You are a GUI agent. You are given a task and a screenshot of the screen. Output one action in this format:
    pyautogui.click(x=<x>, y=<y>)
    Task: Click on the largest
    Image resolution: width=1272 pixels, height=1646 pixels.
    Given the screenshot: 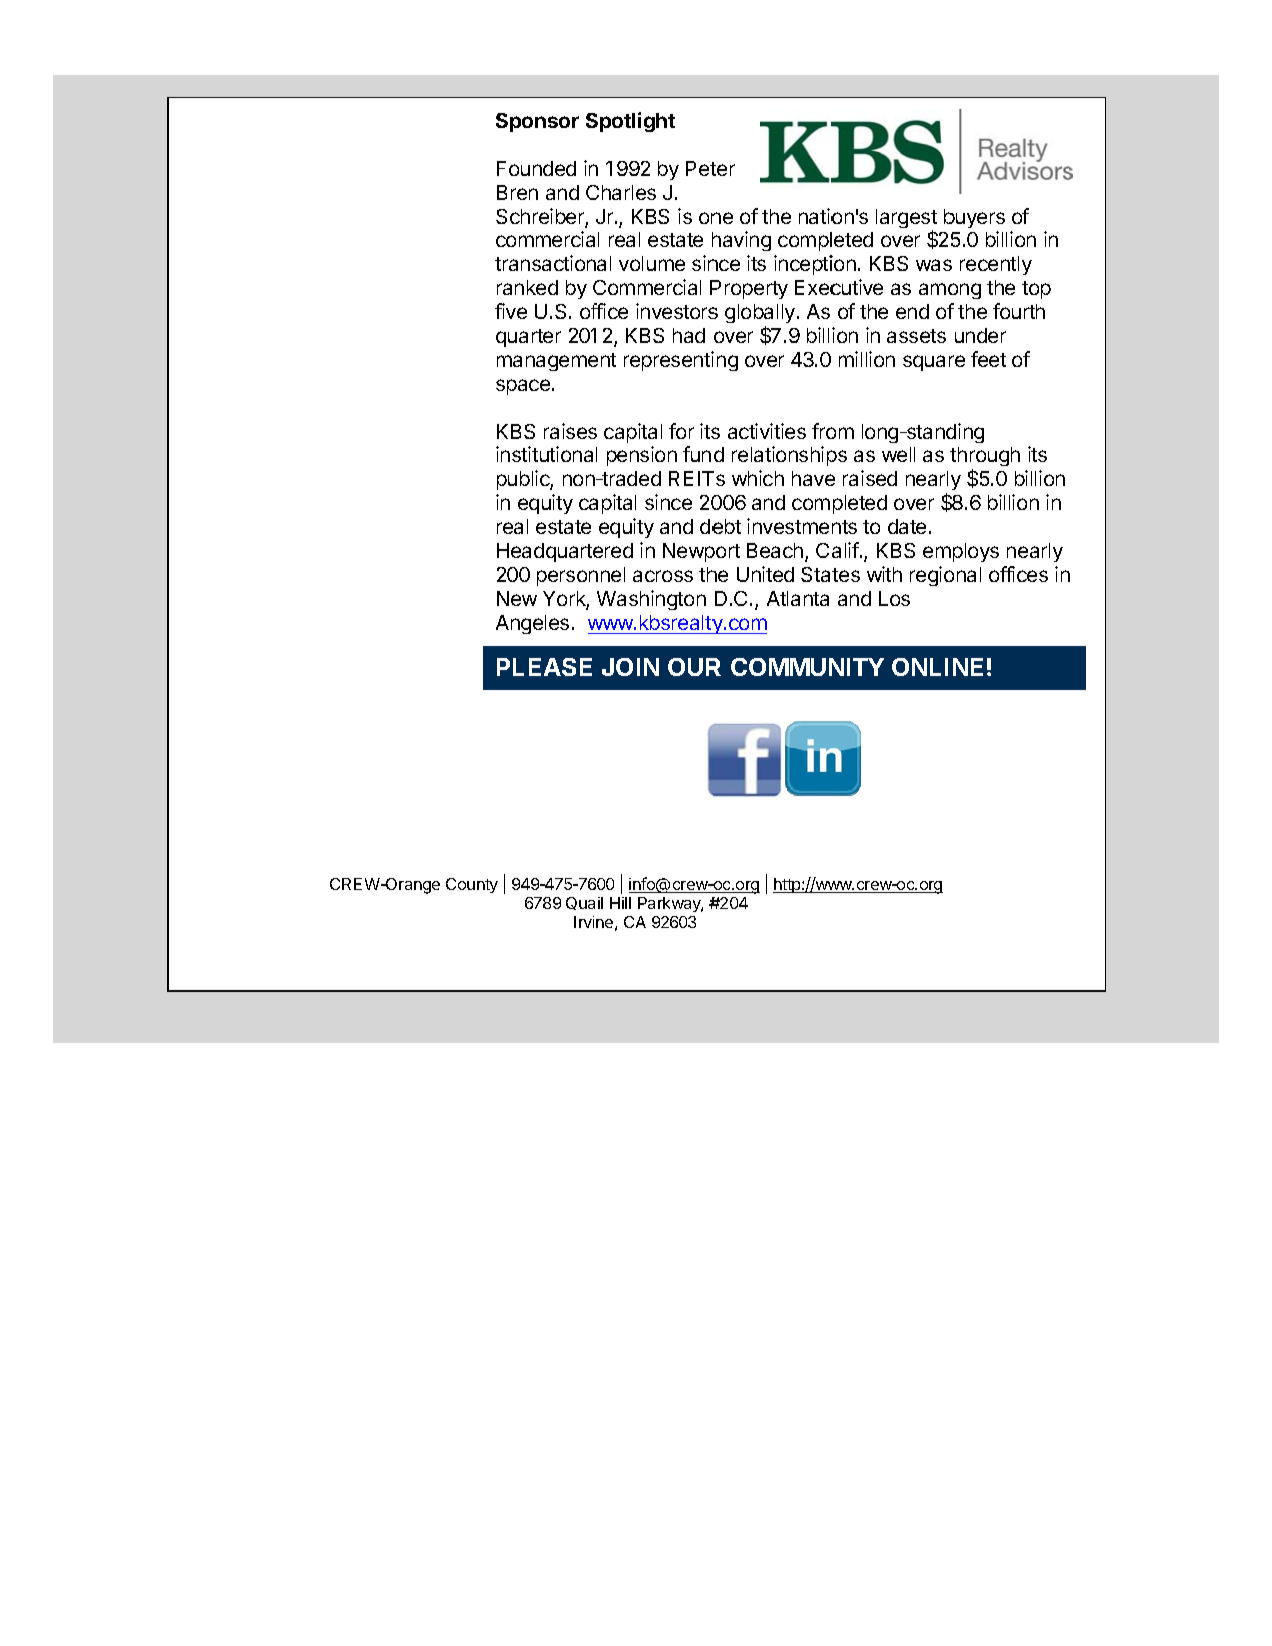 What is the action you would take?
    pyautogui.click(x=906, y=220)
